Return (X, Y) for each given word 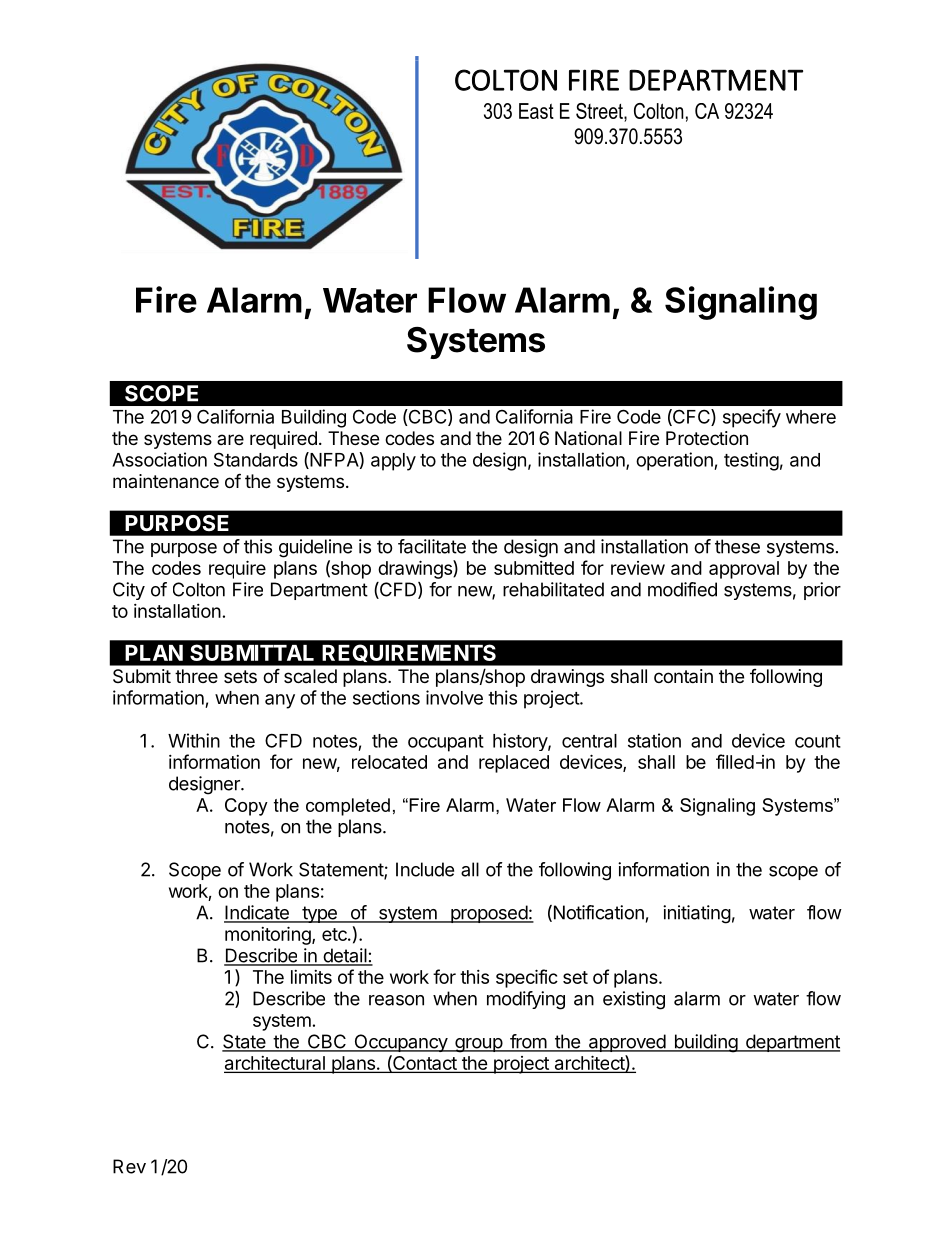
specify (752, 418)
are (230, 439)
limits (311, 977)
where (811, 417)
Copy (246, 807)
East (536, 111)
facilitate (432, 546)
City (129, 591)
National (588, 438)
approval (744, 570)
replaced (514, 764)
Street (600, 112)
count (818, 741)
